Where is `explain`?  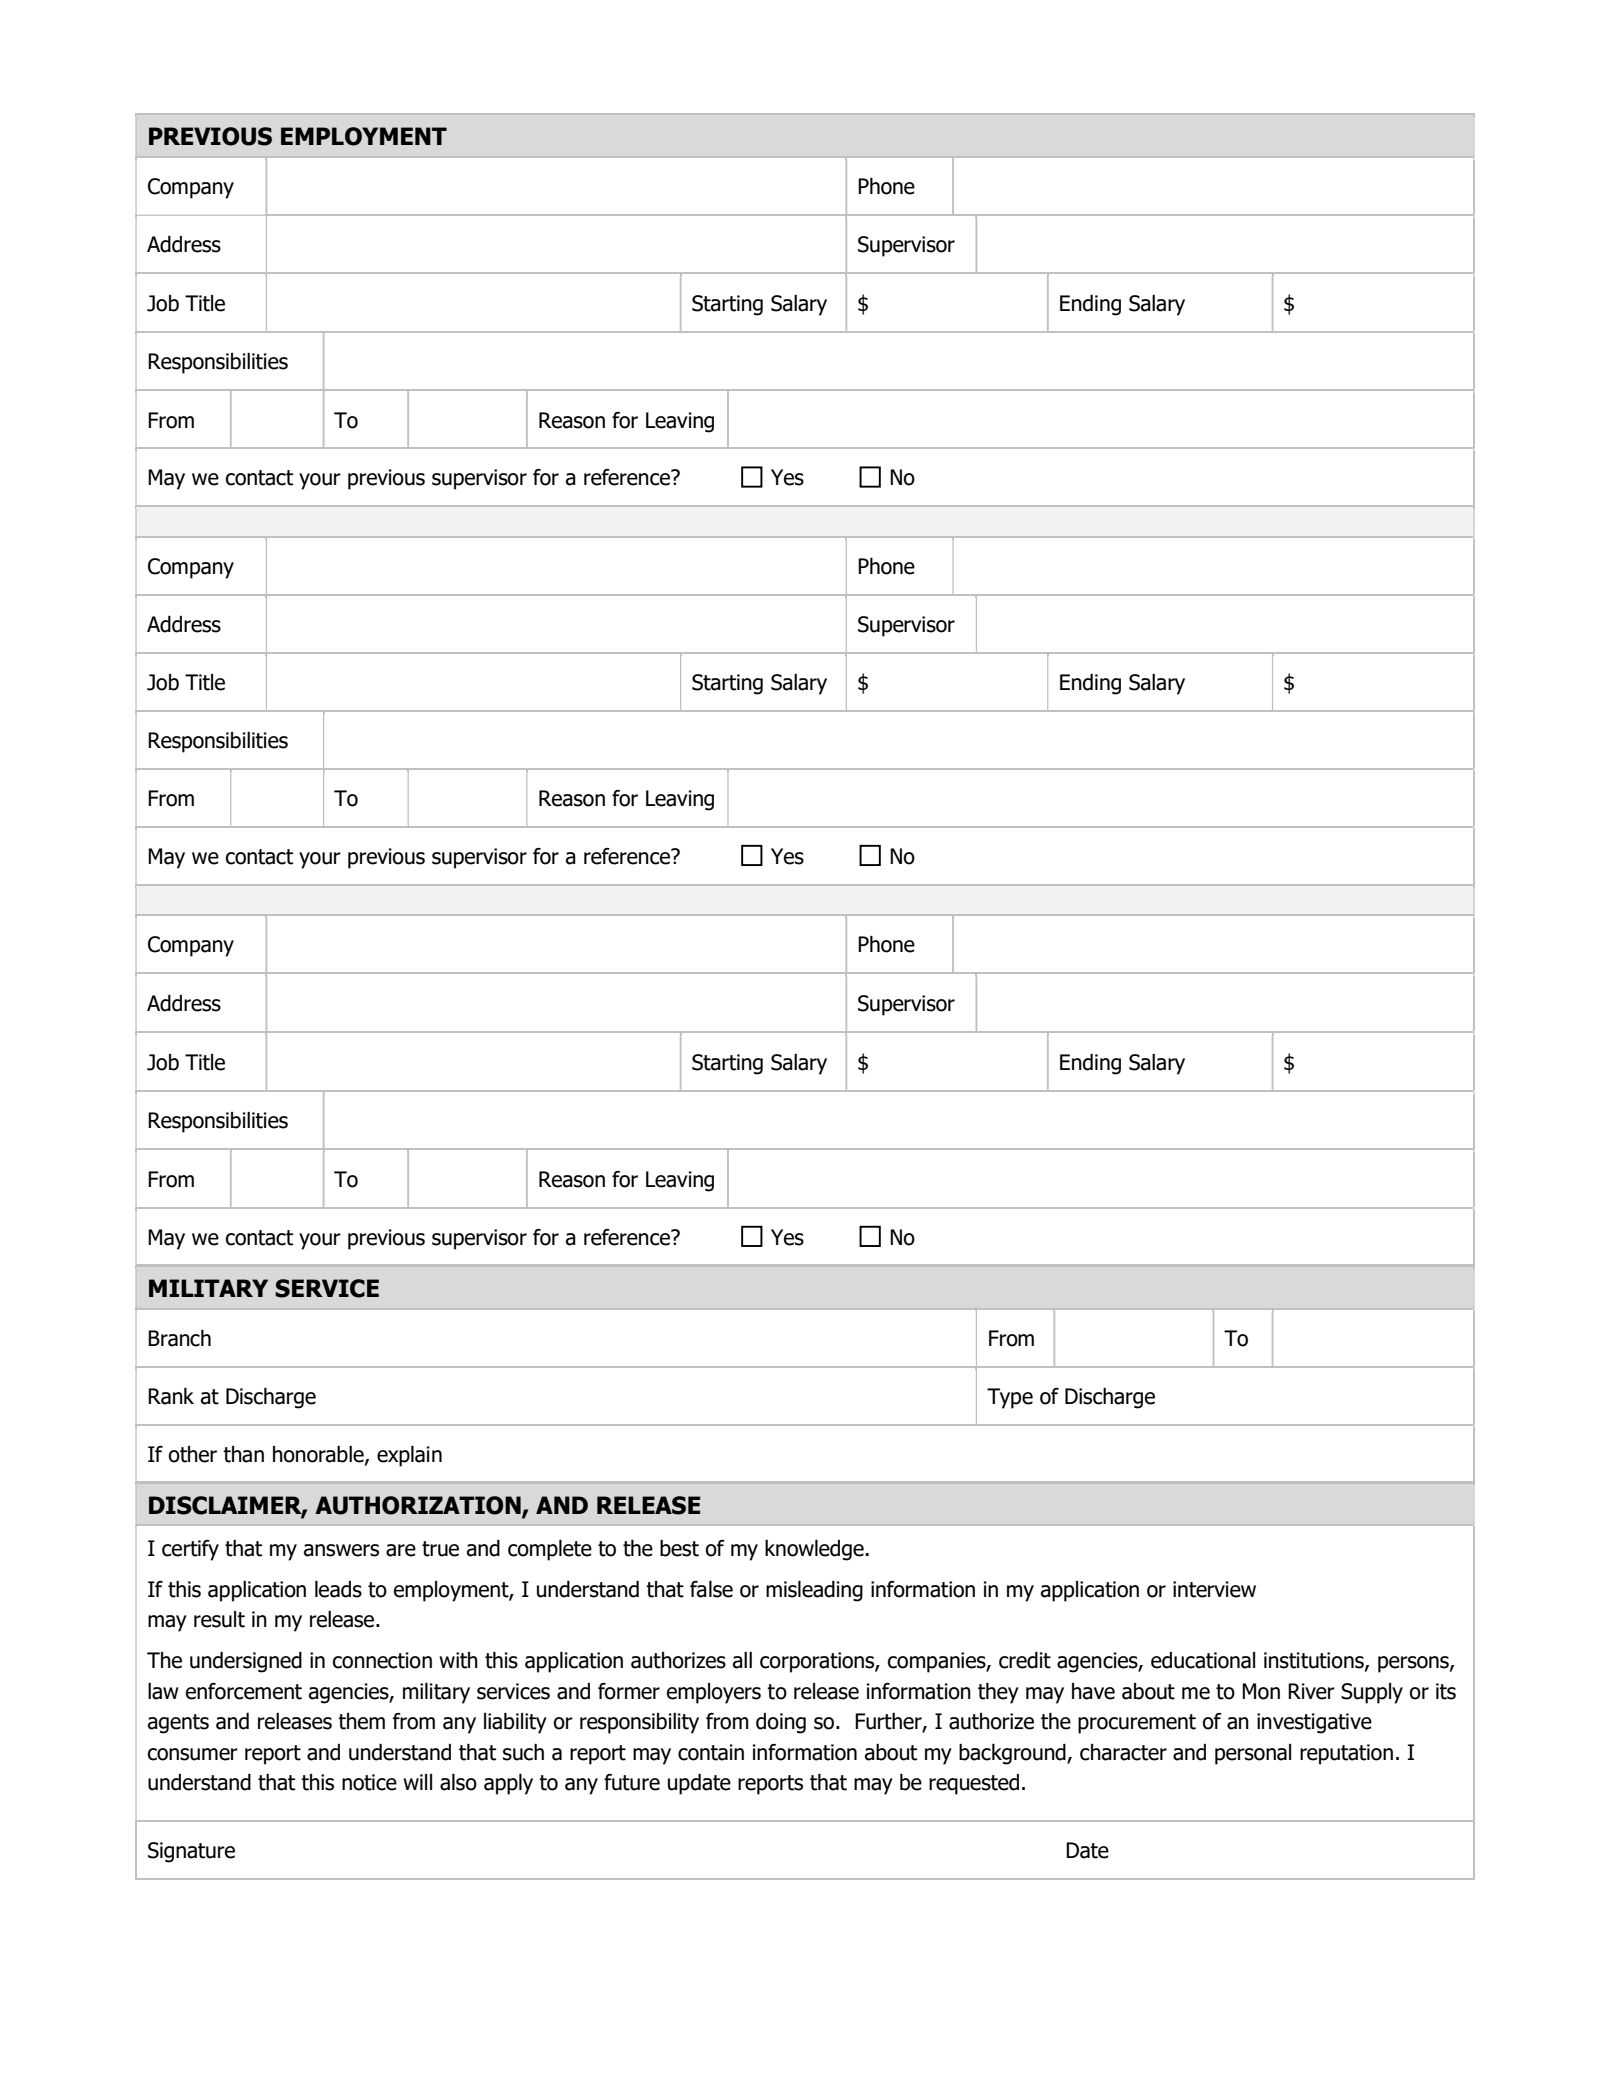
explain is located at coordinates (409, 1456).
